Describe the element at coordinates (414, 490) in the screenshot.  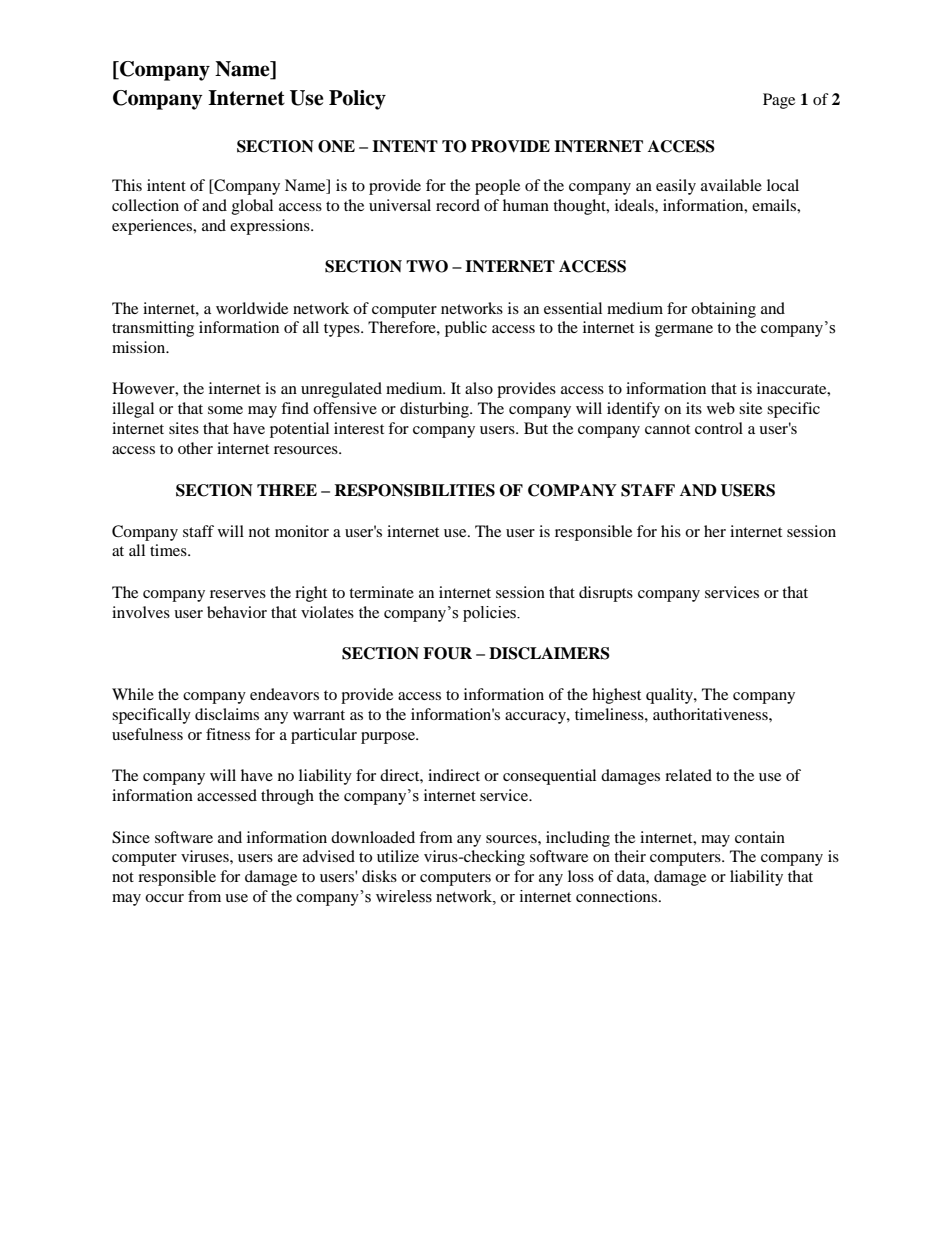
I see `RESPONSIBILITIES` at that location.
